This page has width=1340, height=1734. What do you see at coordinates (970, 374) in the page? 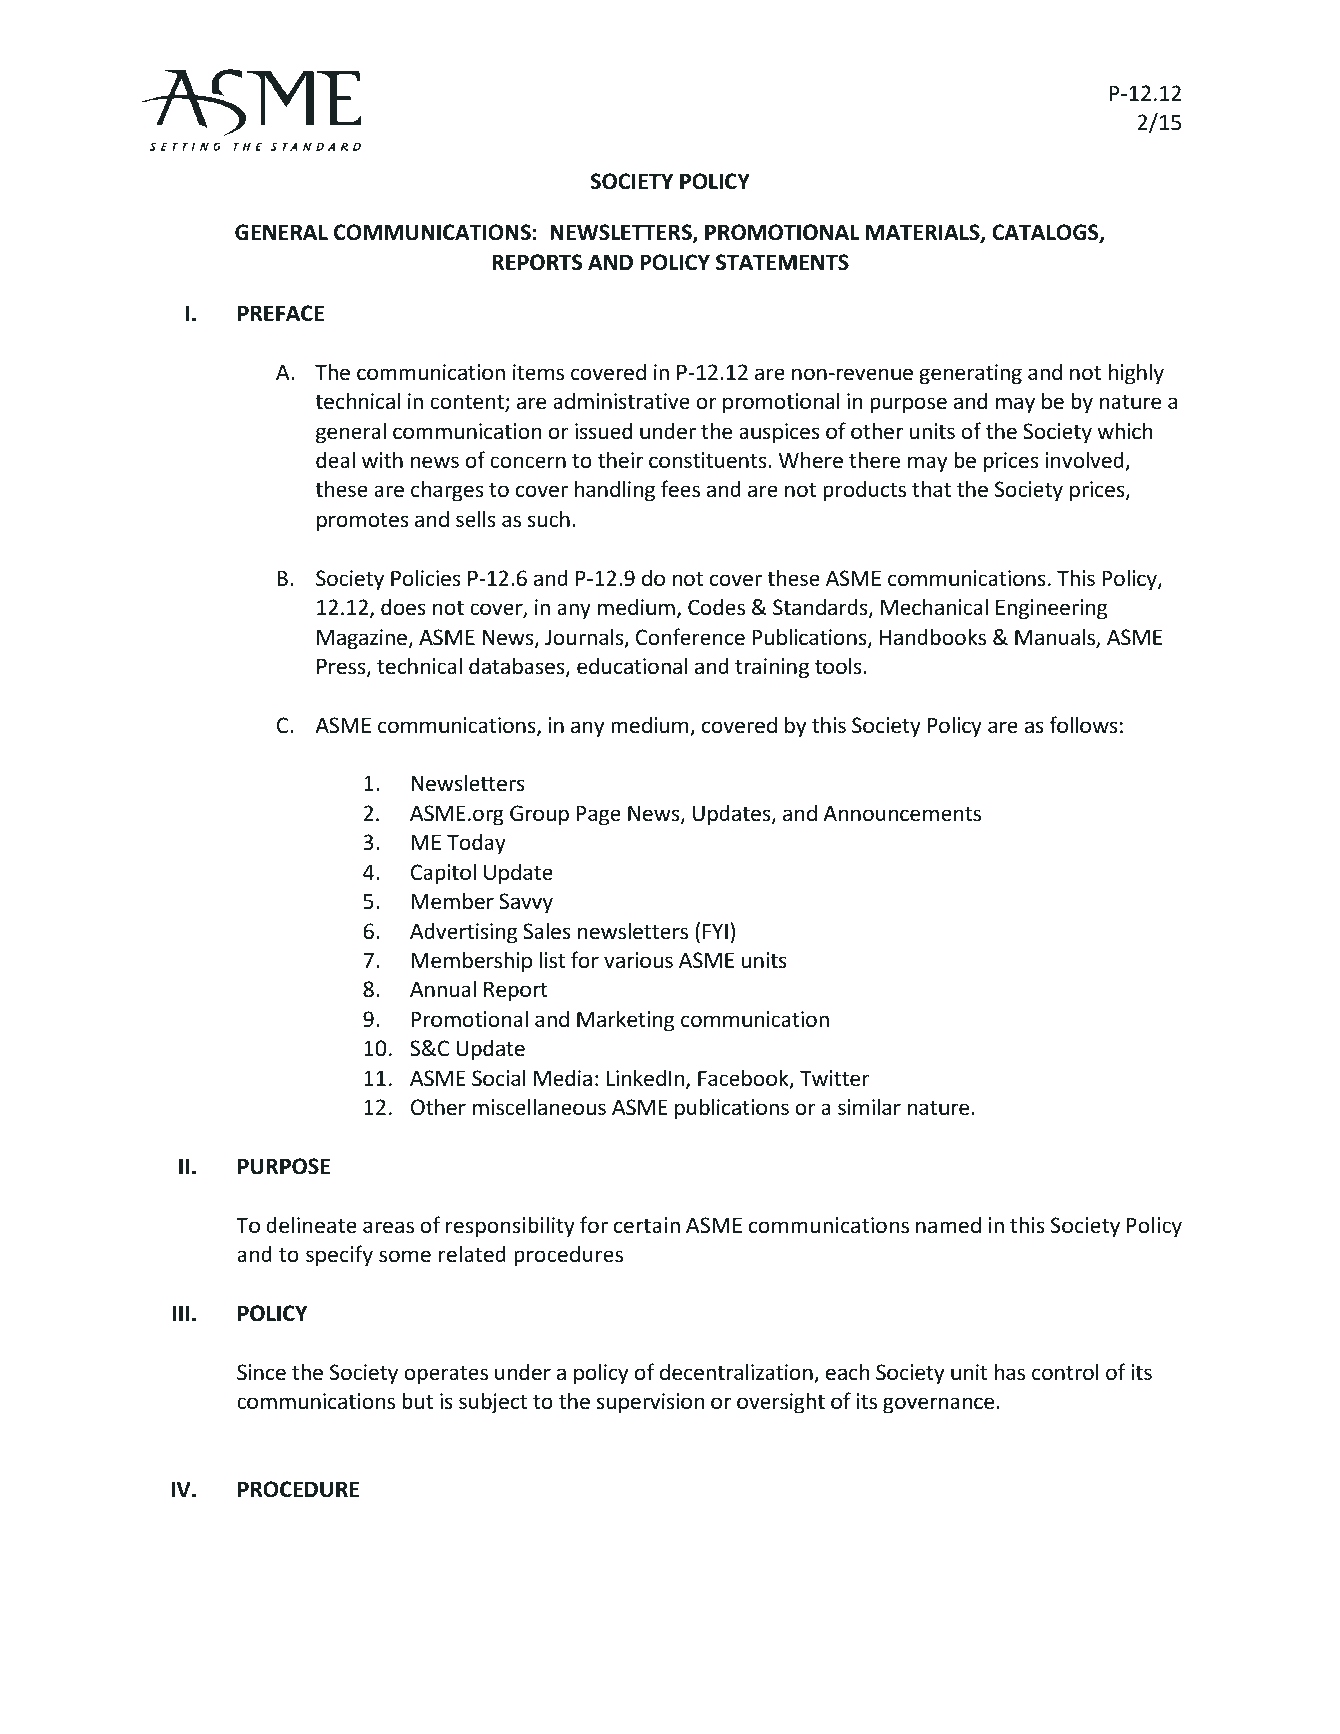
I see `generating` at bounding box center [970, 374].
